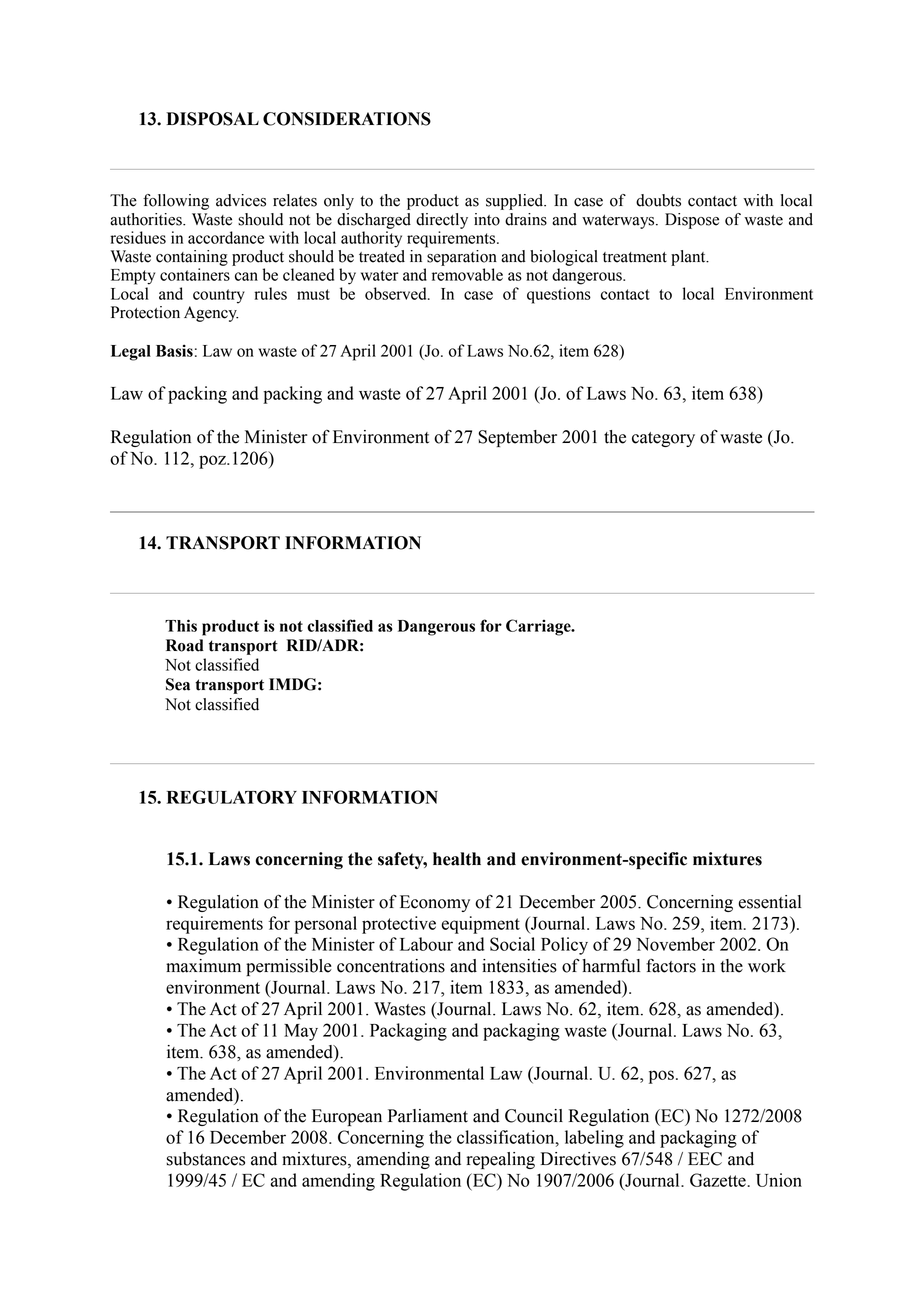 The width and height of the document is (924, 1308). What do you see at coordinates (212, 119) in the document?
I see `DISPOSAL` at bounding box center [212, 119].
